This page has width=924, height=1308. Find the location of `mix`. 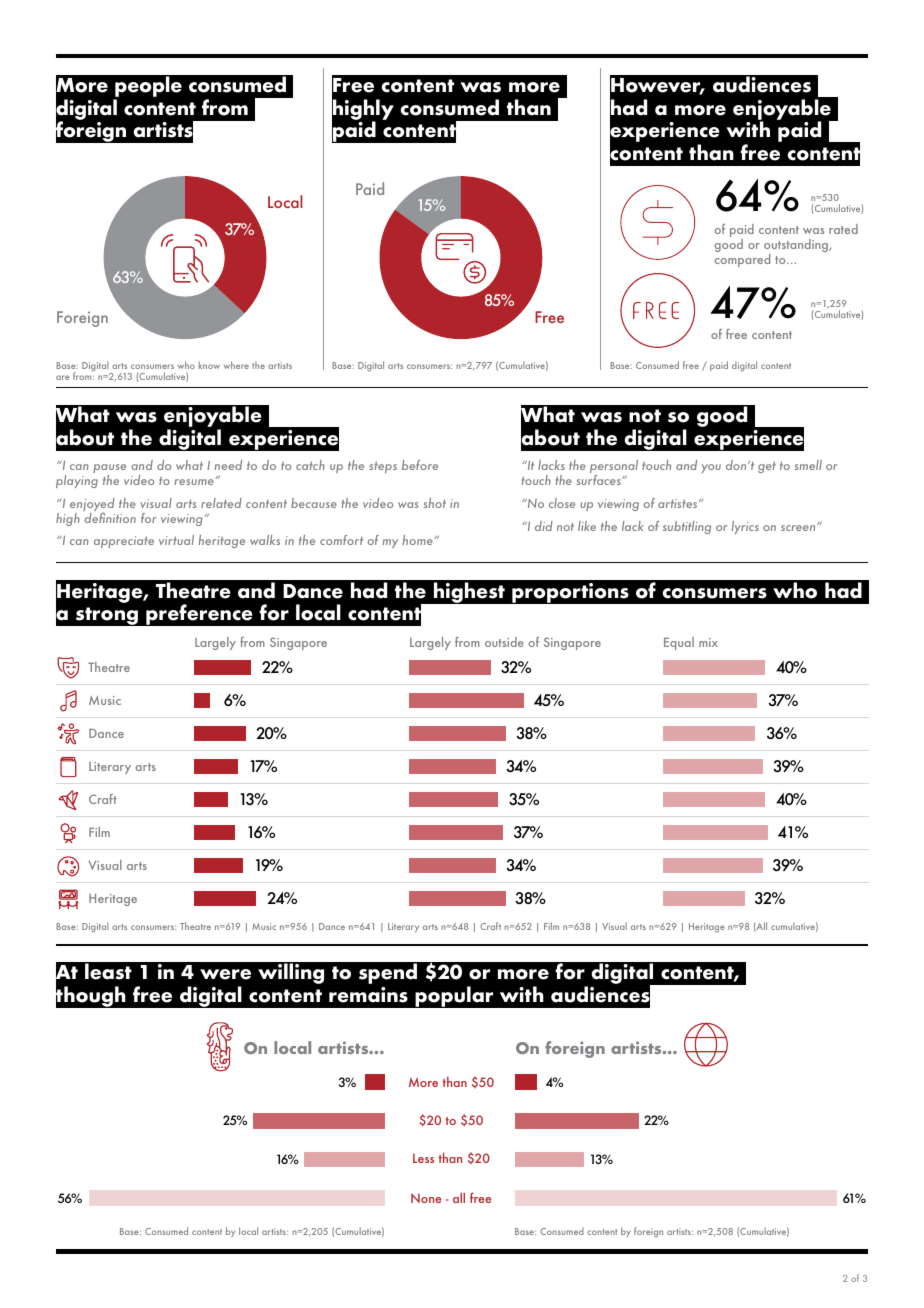

mix is located at coordinates (708, 642).
